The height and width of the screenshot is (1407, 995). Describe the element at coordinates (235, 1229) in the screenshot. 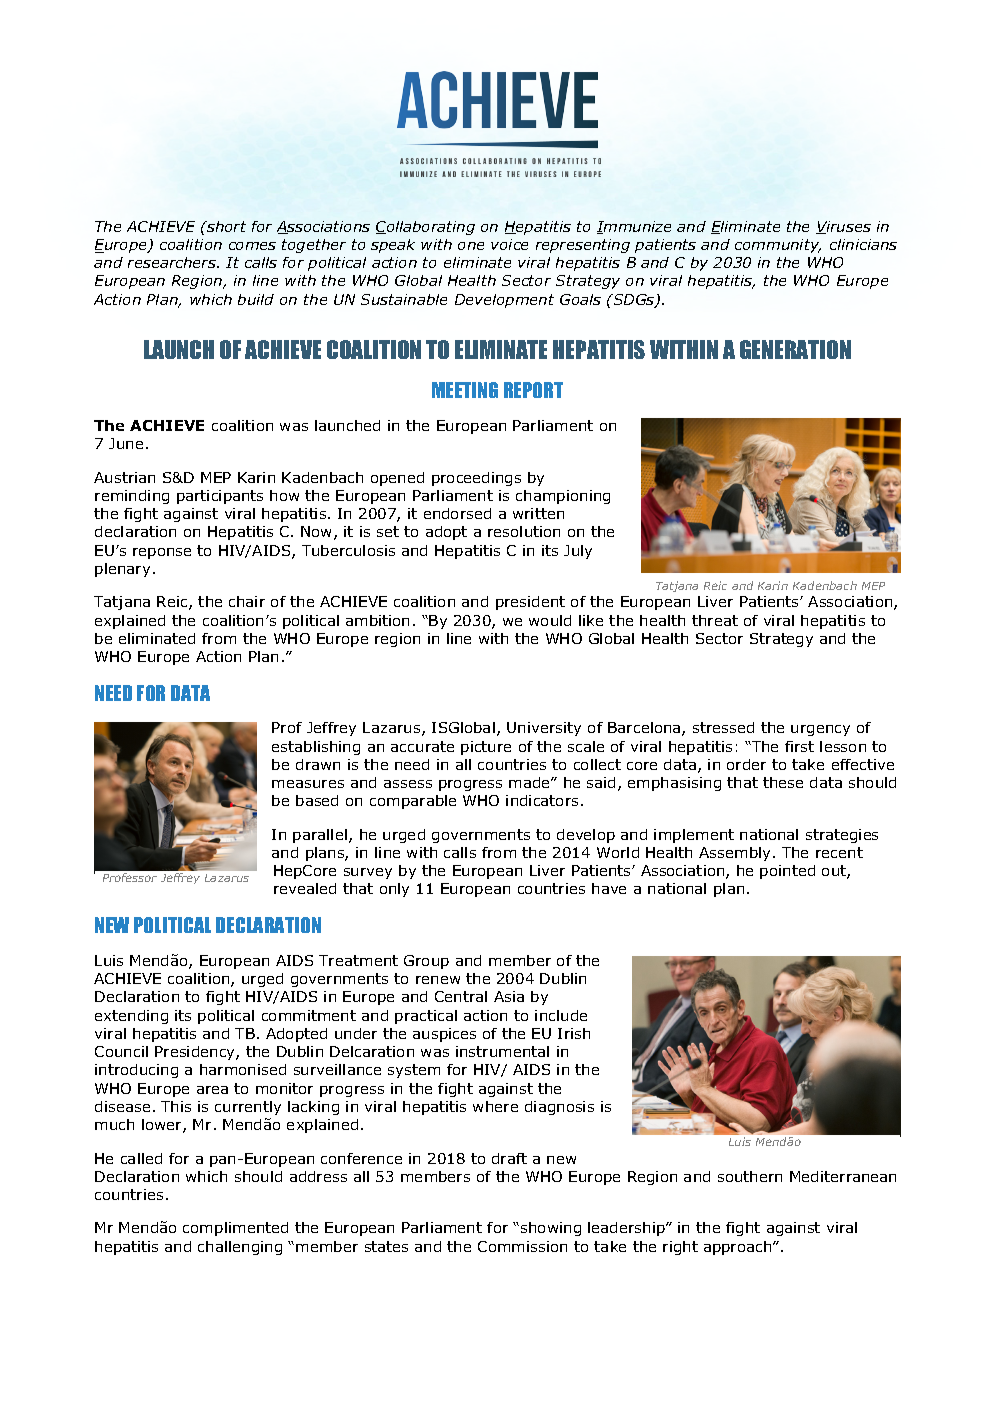

I see `complimented` at that location.
